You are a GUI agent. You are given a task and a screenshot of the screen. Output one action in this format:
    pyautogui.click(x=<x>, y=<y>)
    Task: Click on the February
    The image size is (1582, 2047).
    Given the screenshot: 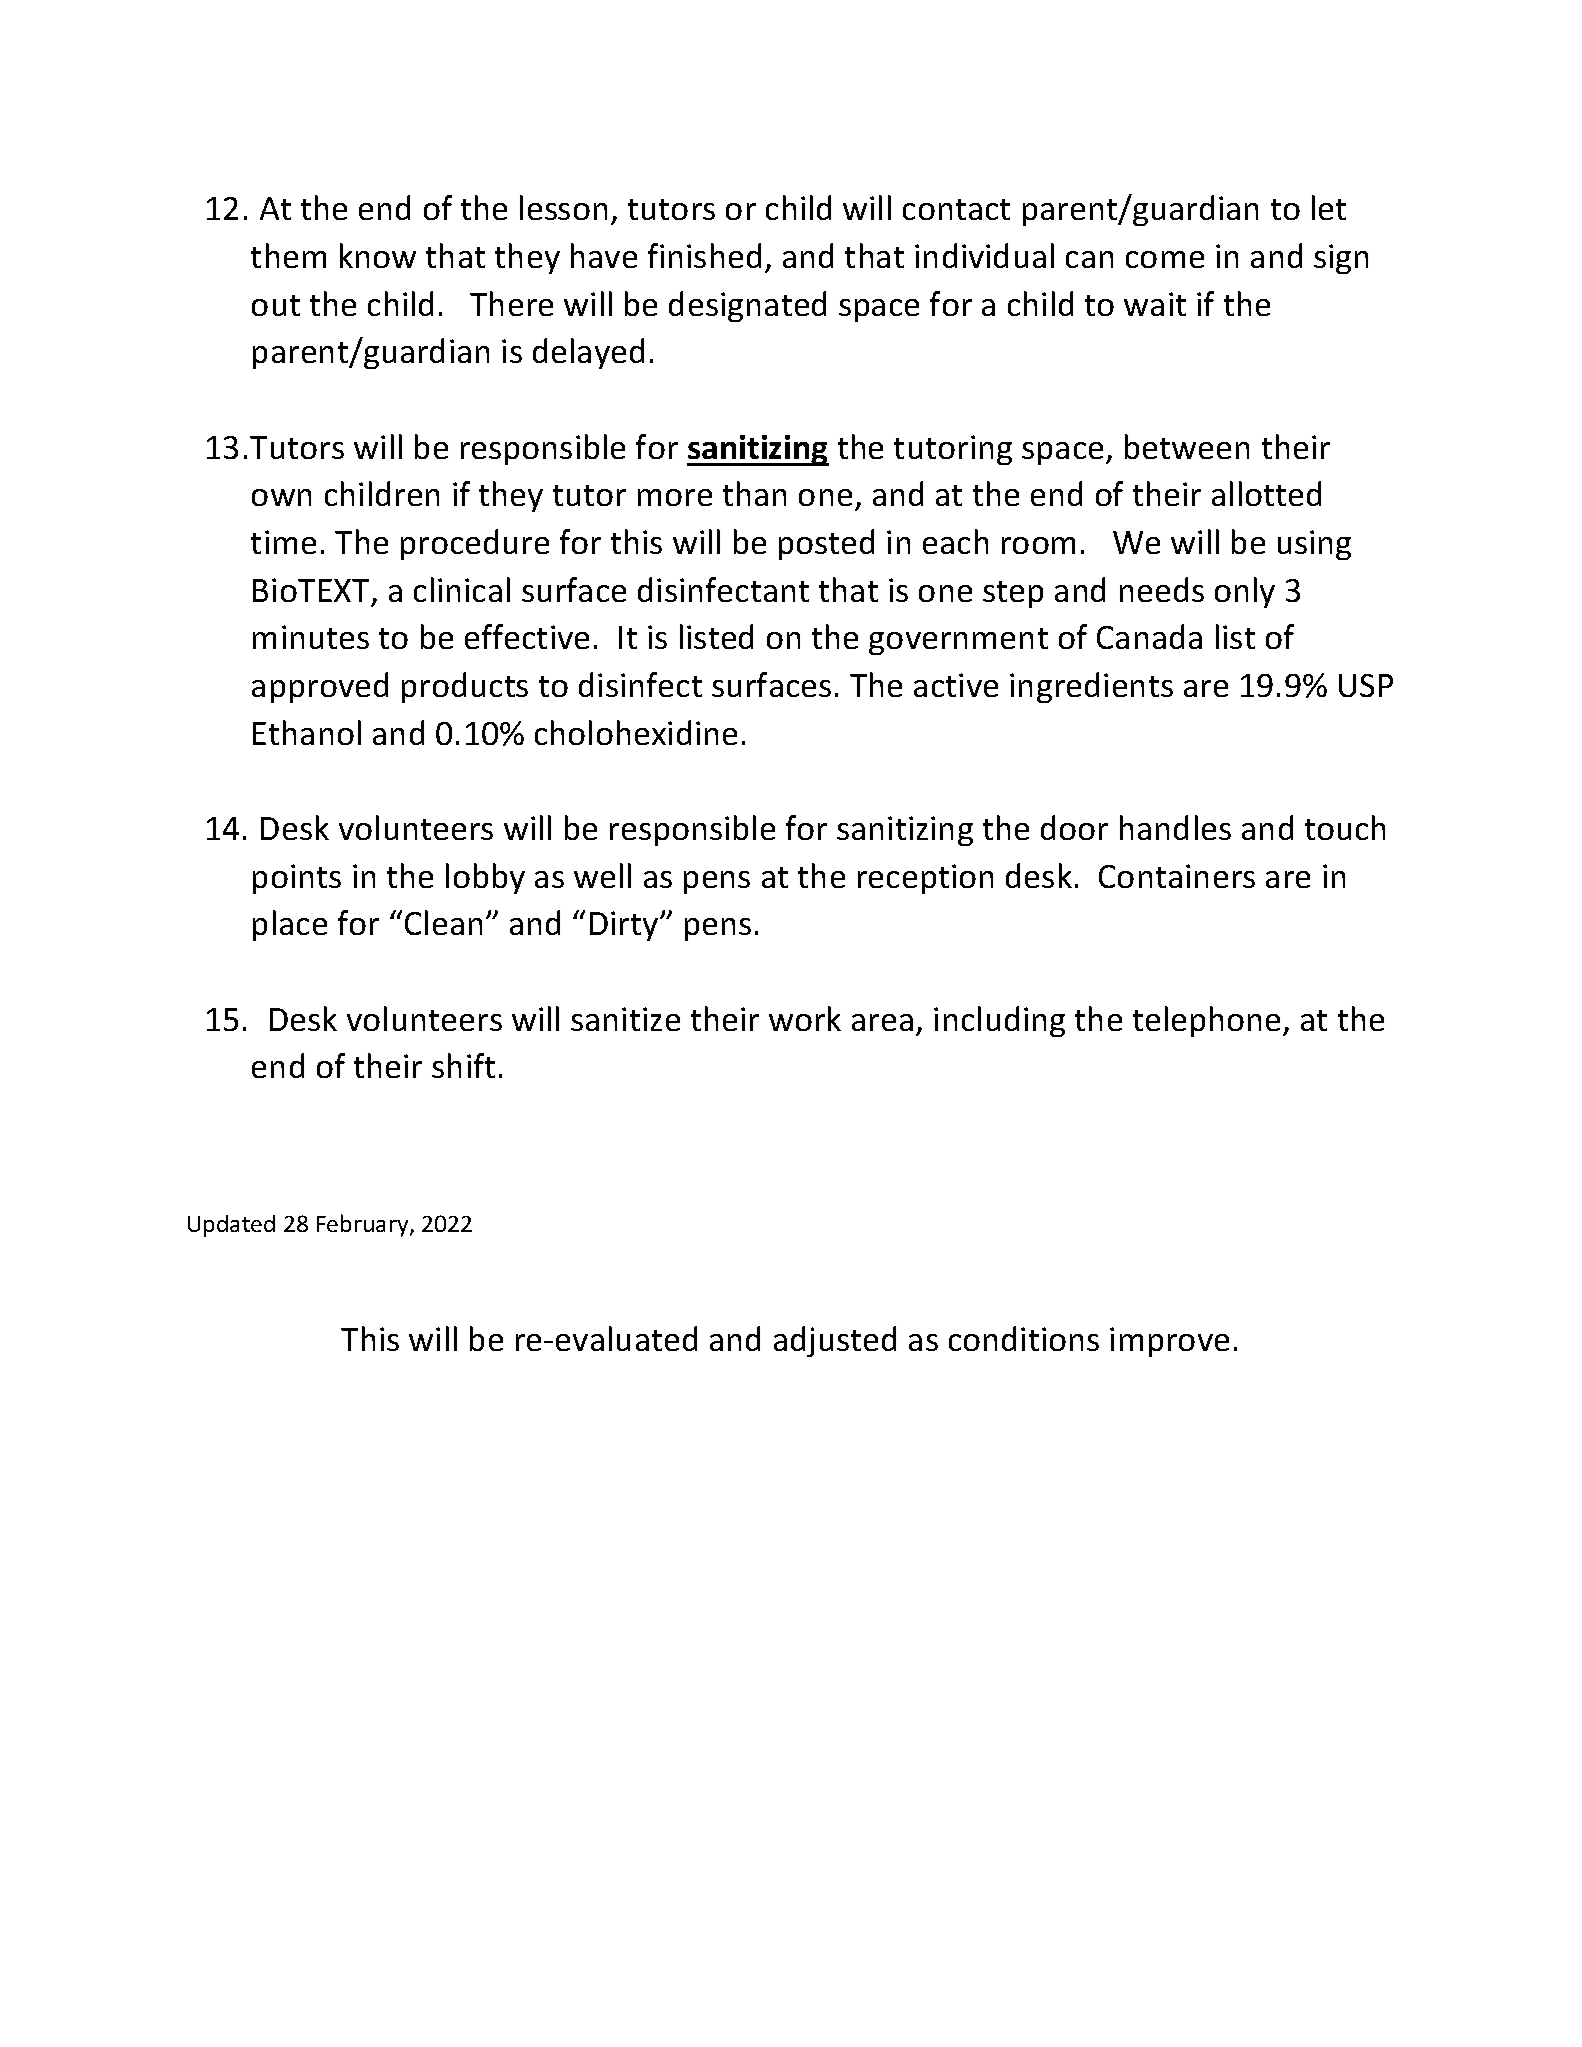 What is the action you would take?
    pyautogui.click(x=364, y=1225)
